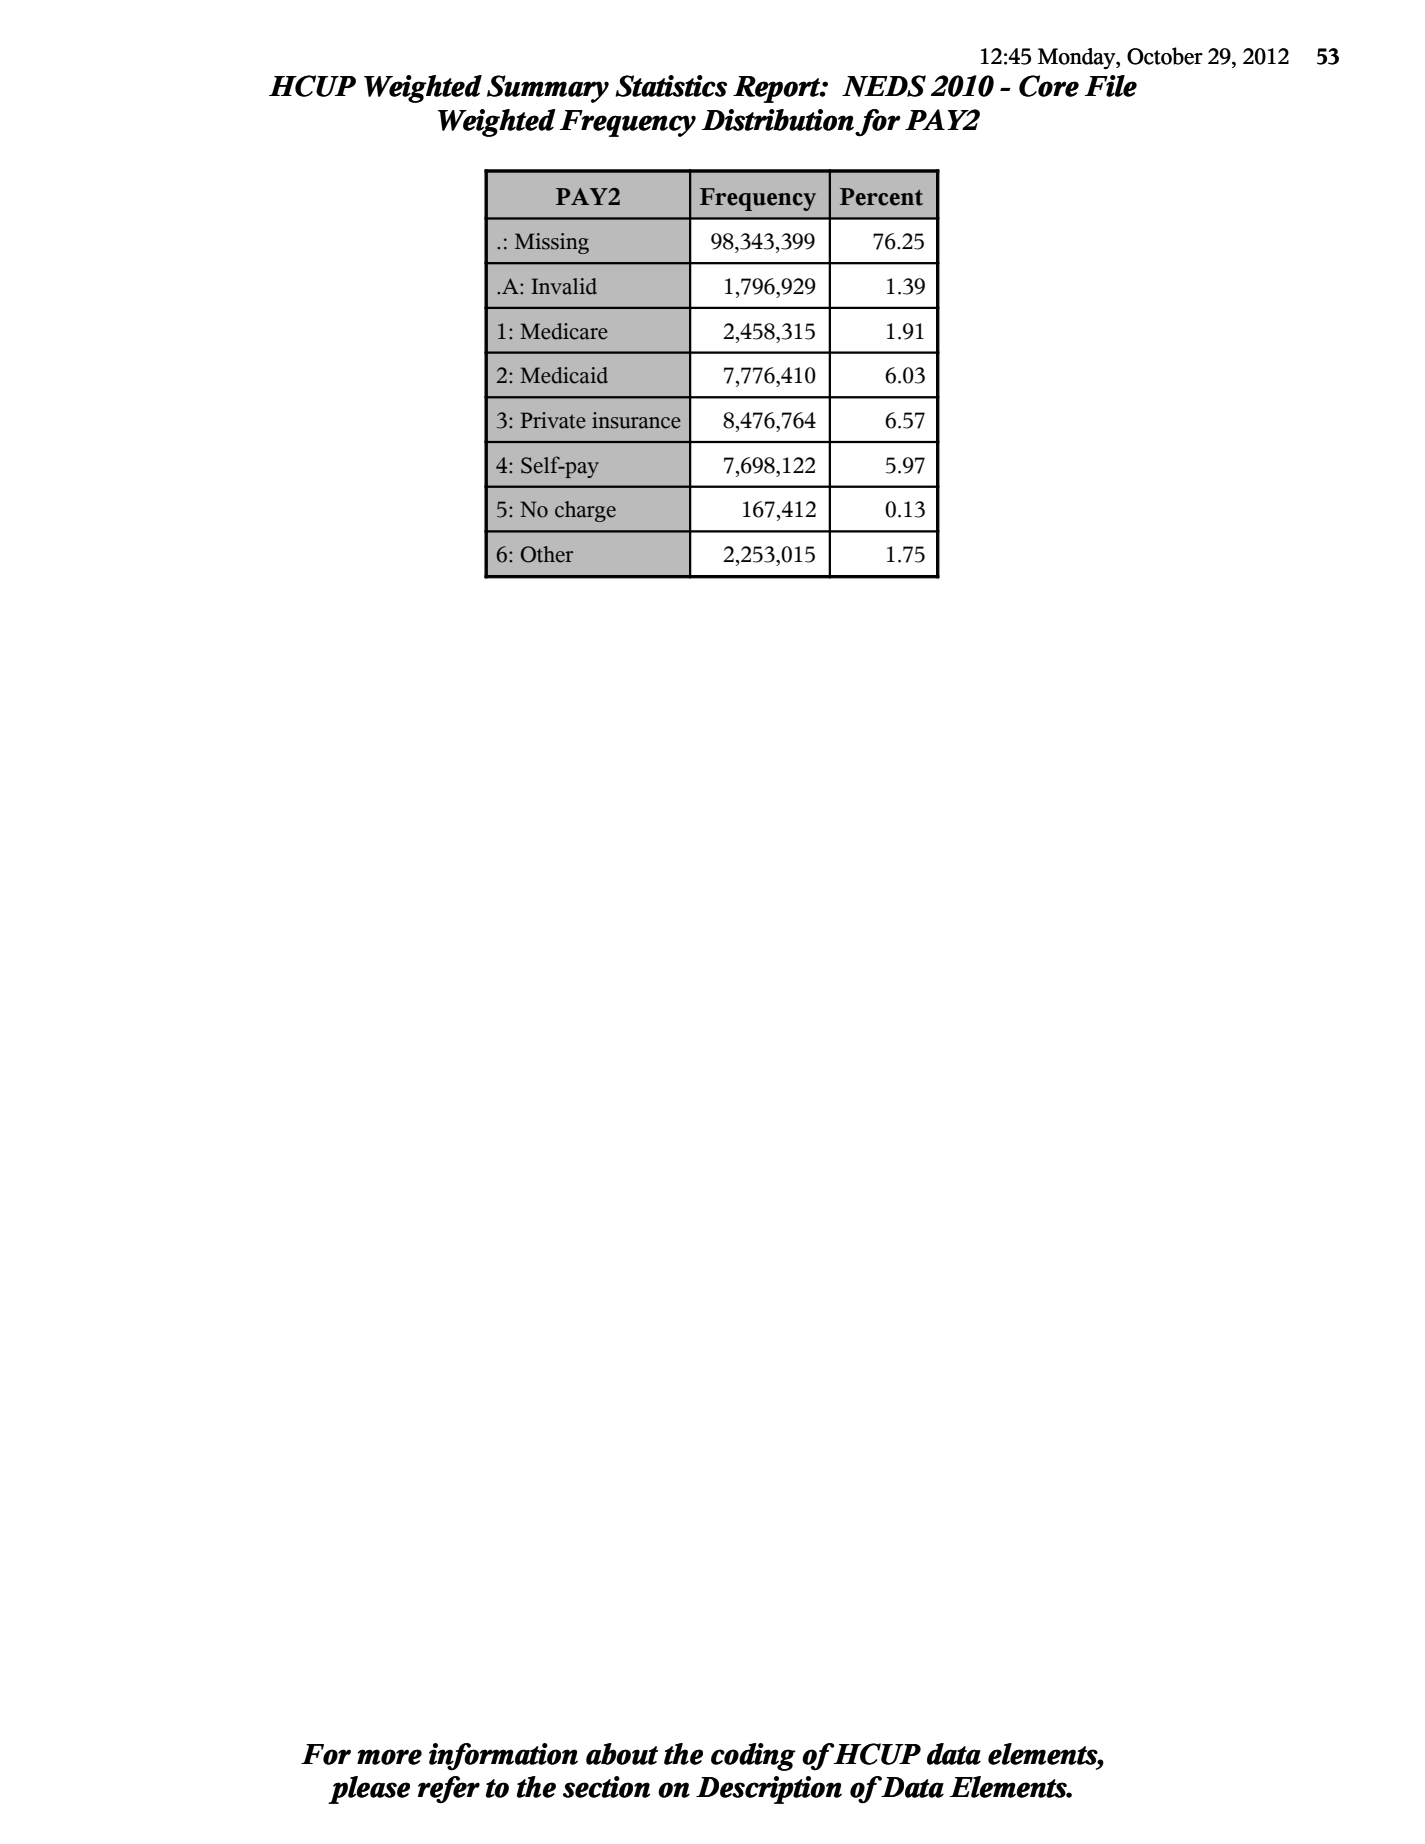 This screenshot has width=1425, height=1844. Describe the element at coordinates (881, 197) in the screenshot. I see `Percent` at that location.
